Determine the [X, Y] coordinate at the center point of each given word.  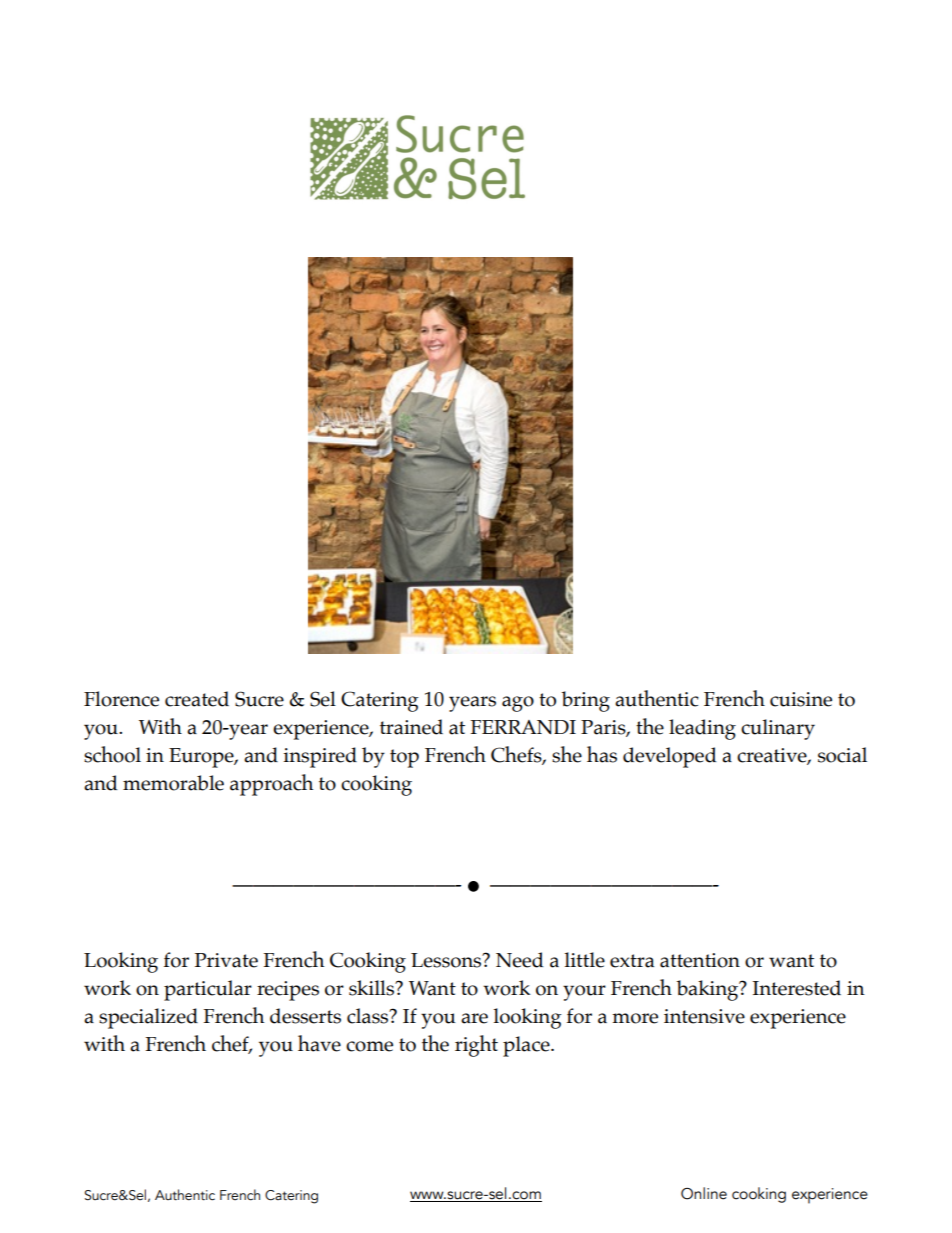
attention [700, 960]
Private [226, 960]
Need [519, 960]
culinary [778, 729]
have [319, 1043]
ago [518, 704]
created [197, 699]
